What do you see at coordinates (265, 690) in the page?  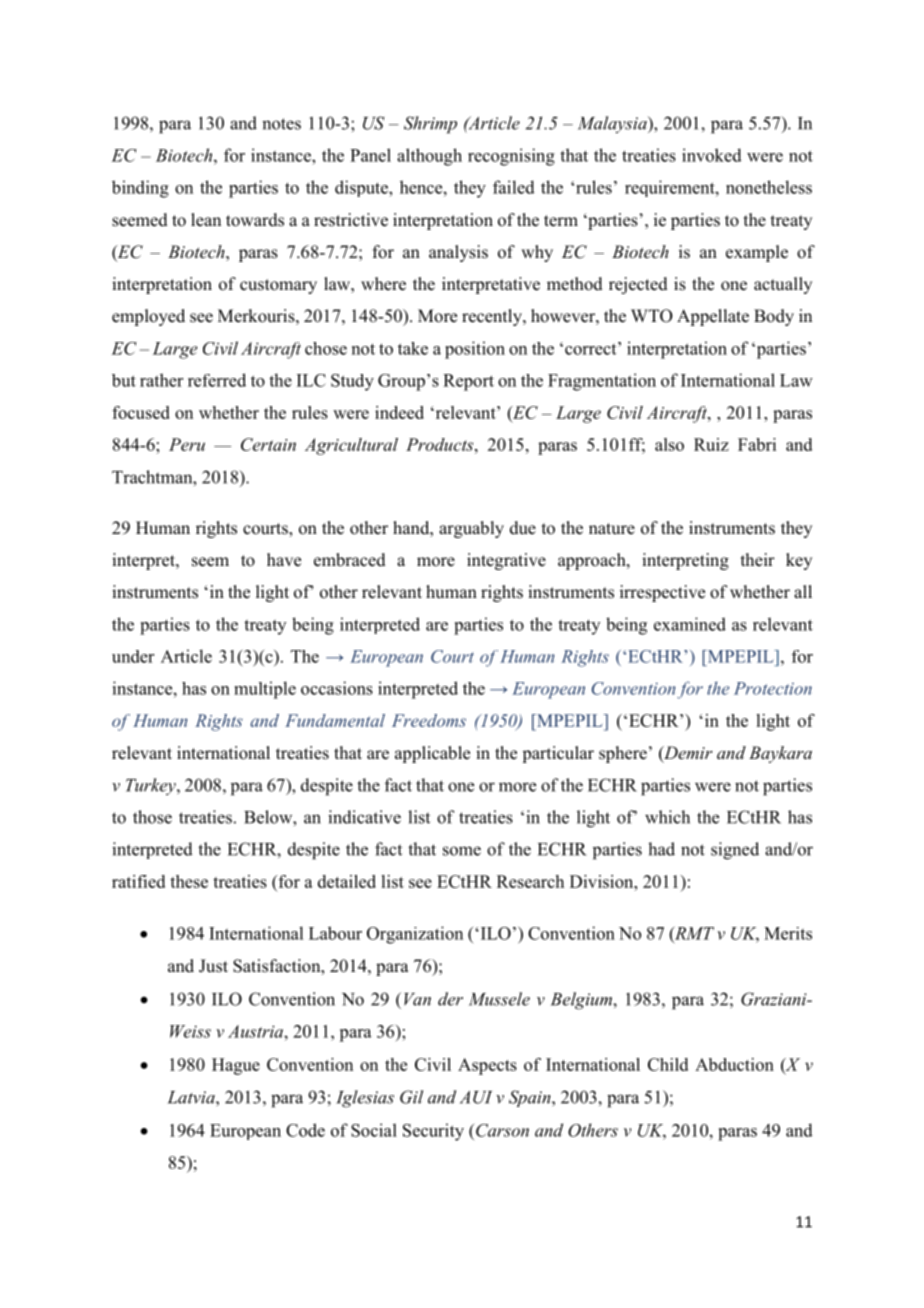 I see `multiple` at bounding box center [265, 690].
